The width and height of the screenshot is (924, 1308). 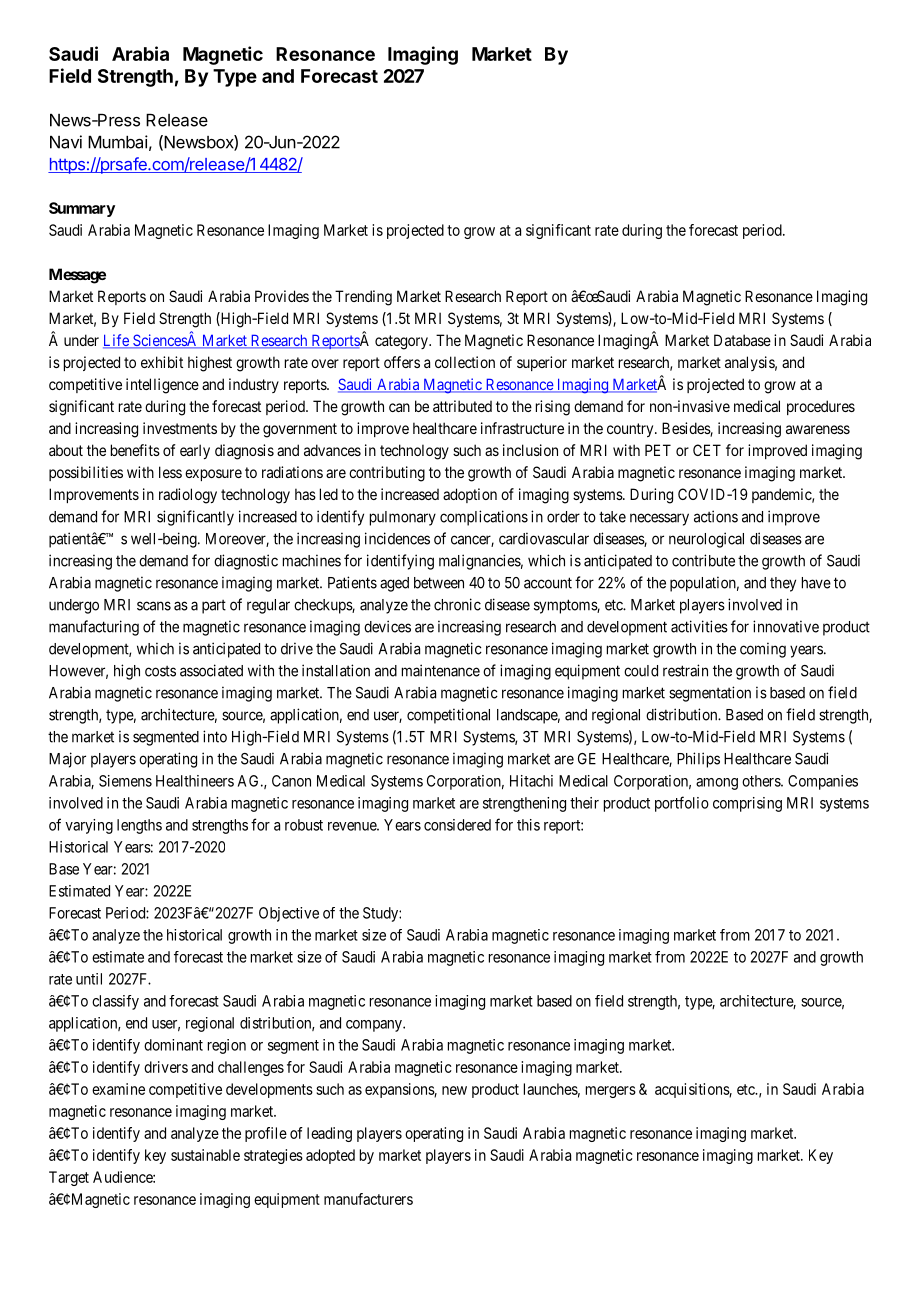 I want to click on Target, so click(x=69, y=1178).
